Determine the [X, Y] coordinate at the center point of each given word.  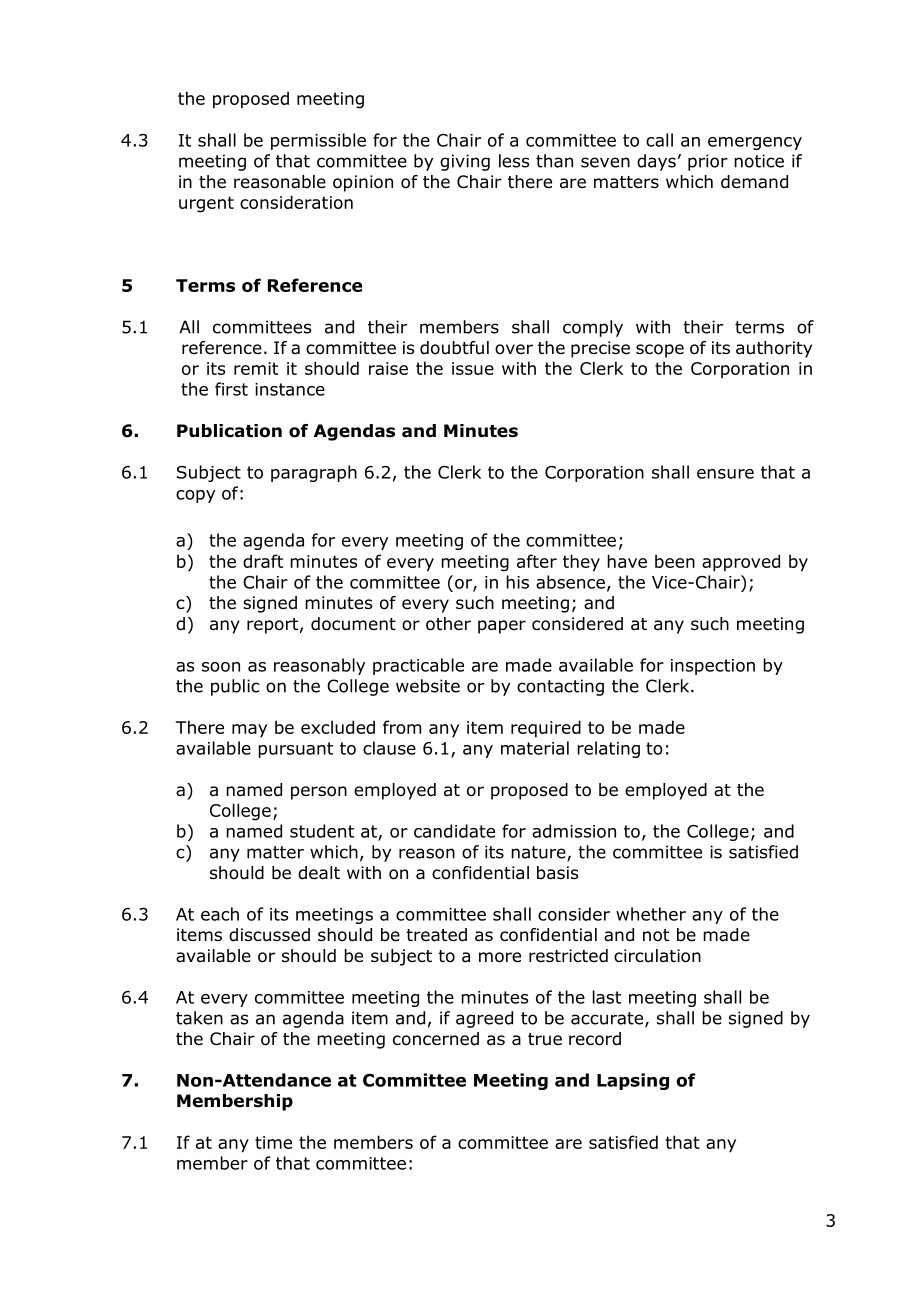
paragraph [314, 473]
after [537, 561]
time [273, 1142]
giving [465, 162]
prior [708, 162]
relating [608, 749]
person [319, 793]
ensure [725, 474]
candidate [454, 831]
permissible [318, 141]
